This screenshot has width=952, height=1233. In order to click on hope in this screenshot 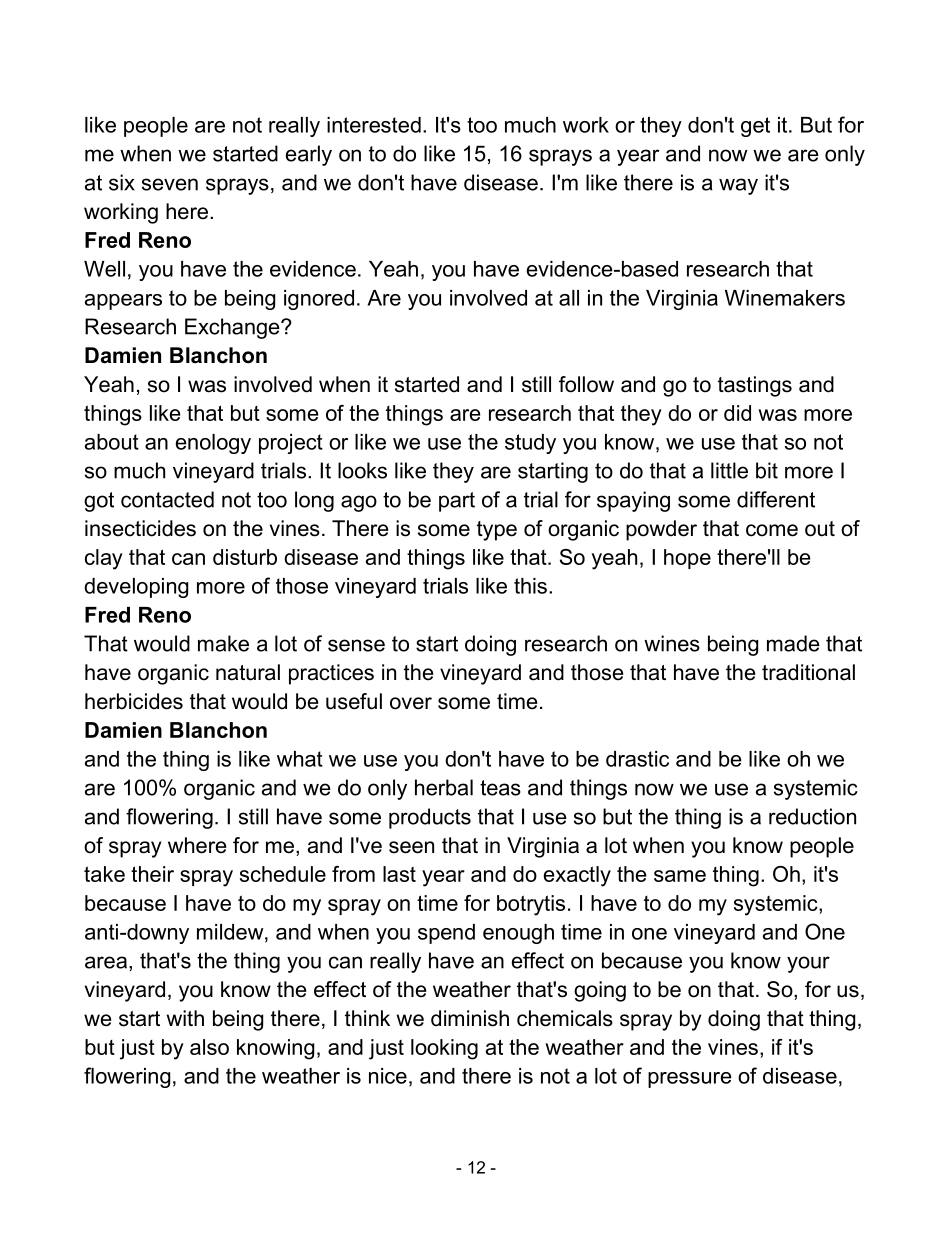, I will do `click(687, 559)`.
